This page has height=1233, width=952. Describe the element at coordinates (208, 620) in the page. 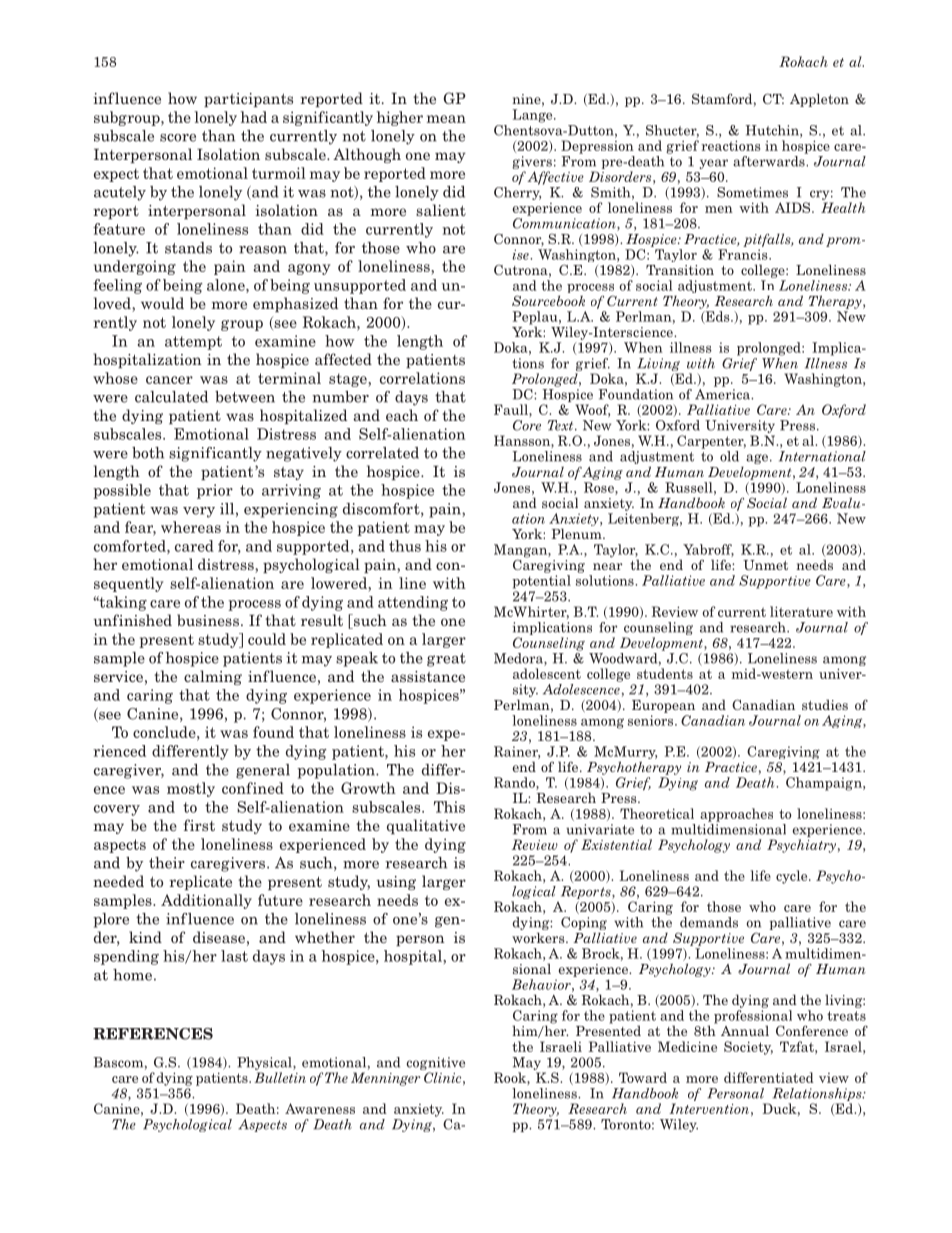

I see `business` at that location.
